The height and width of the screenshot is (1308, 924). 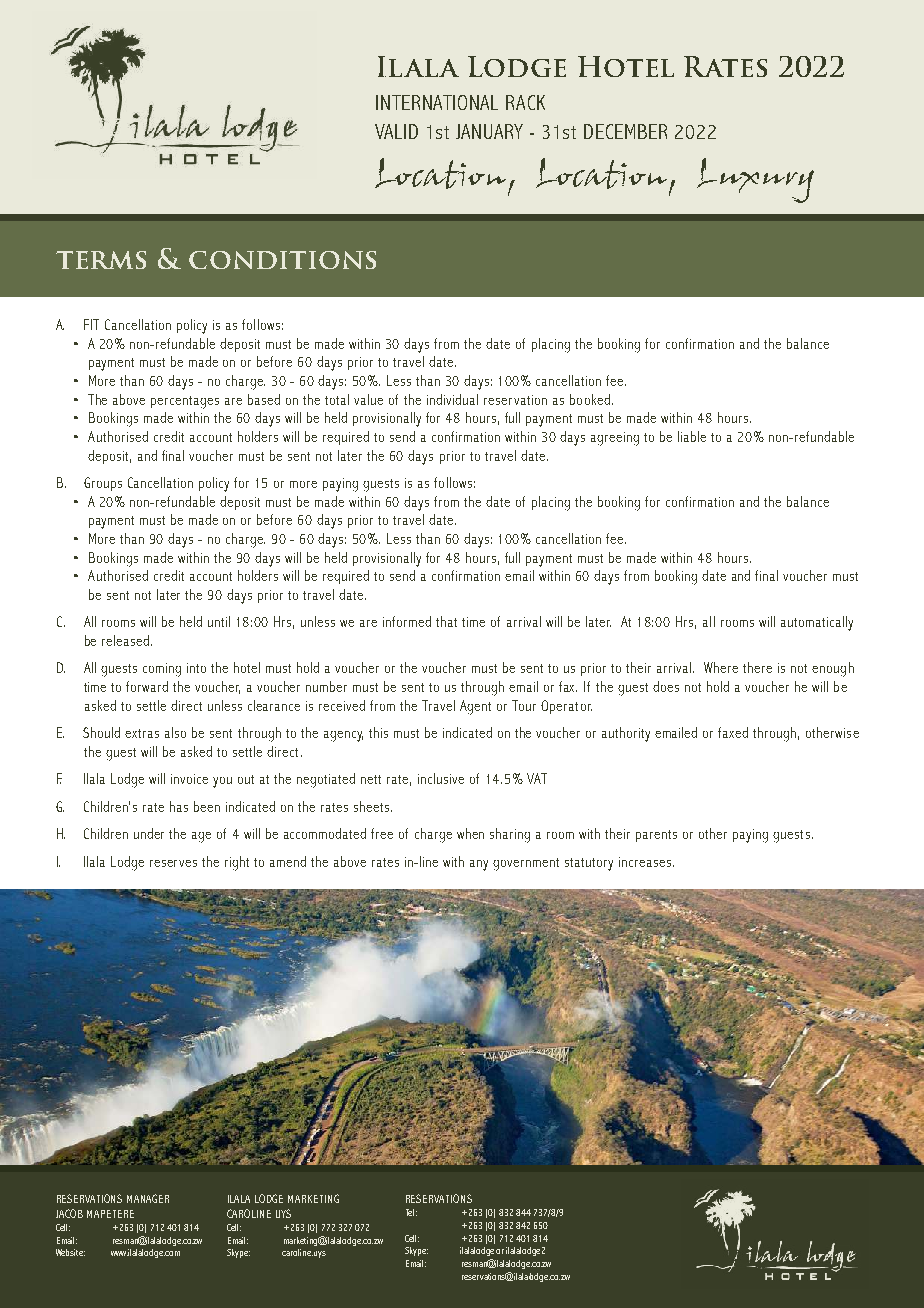 I want to click on individual, so click(x=452, y=399).
